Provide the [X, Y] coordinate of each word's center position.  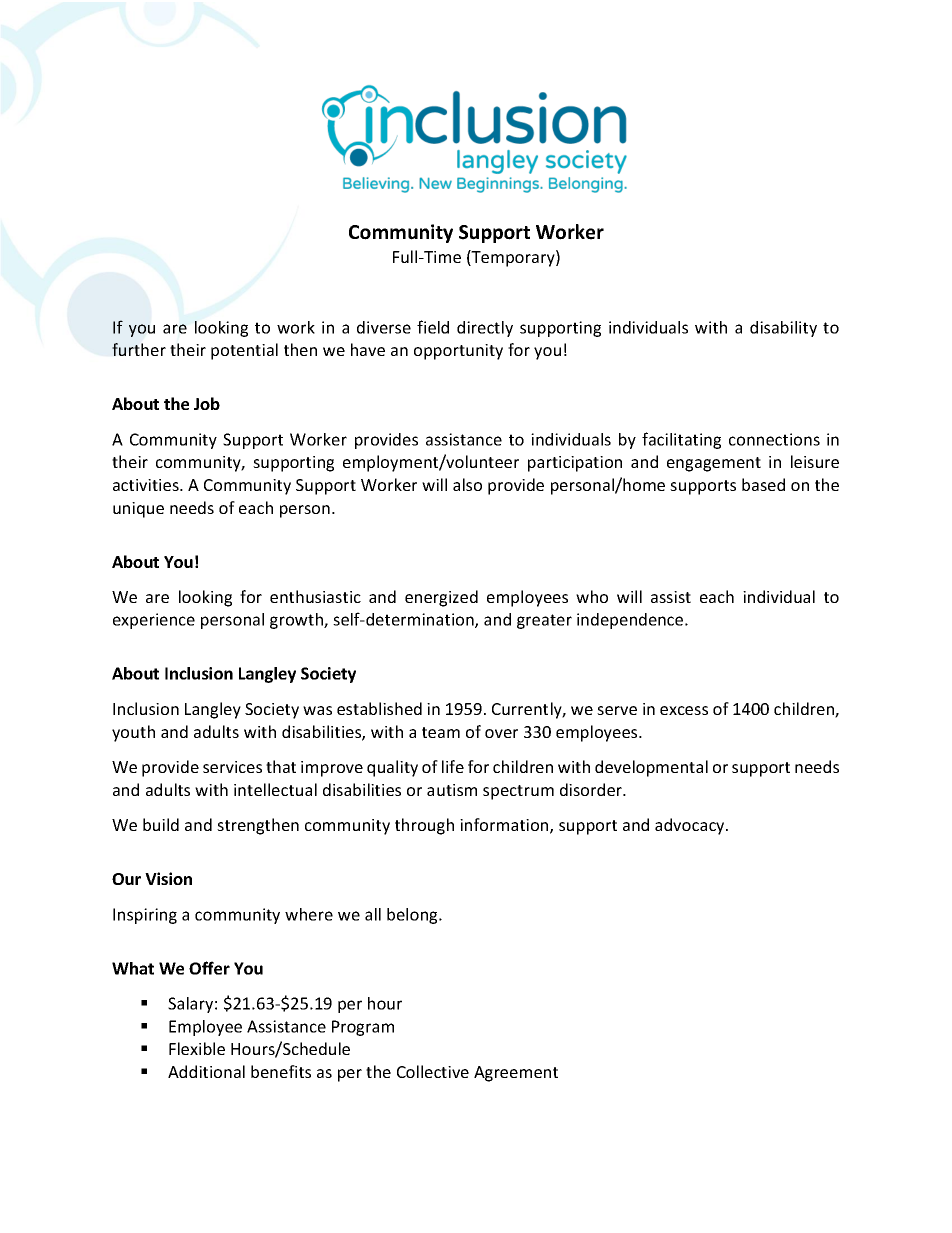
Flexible [197, 1048]
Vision [168, 878]
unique [138, 510]
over [501, 733]
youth [133, 733]
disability [783, 329]
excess [684, 710]
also [467, 484]
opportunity [458, 352]
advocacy [691, 826]
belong [413, 916]
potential [244, 351]
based [763, 484]
